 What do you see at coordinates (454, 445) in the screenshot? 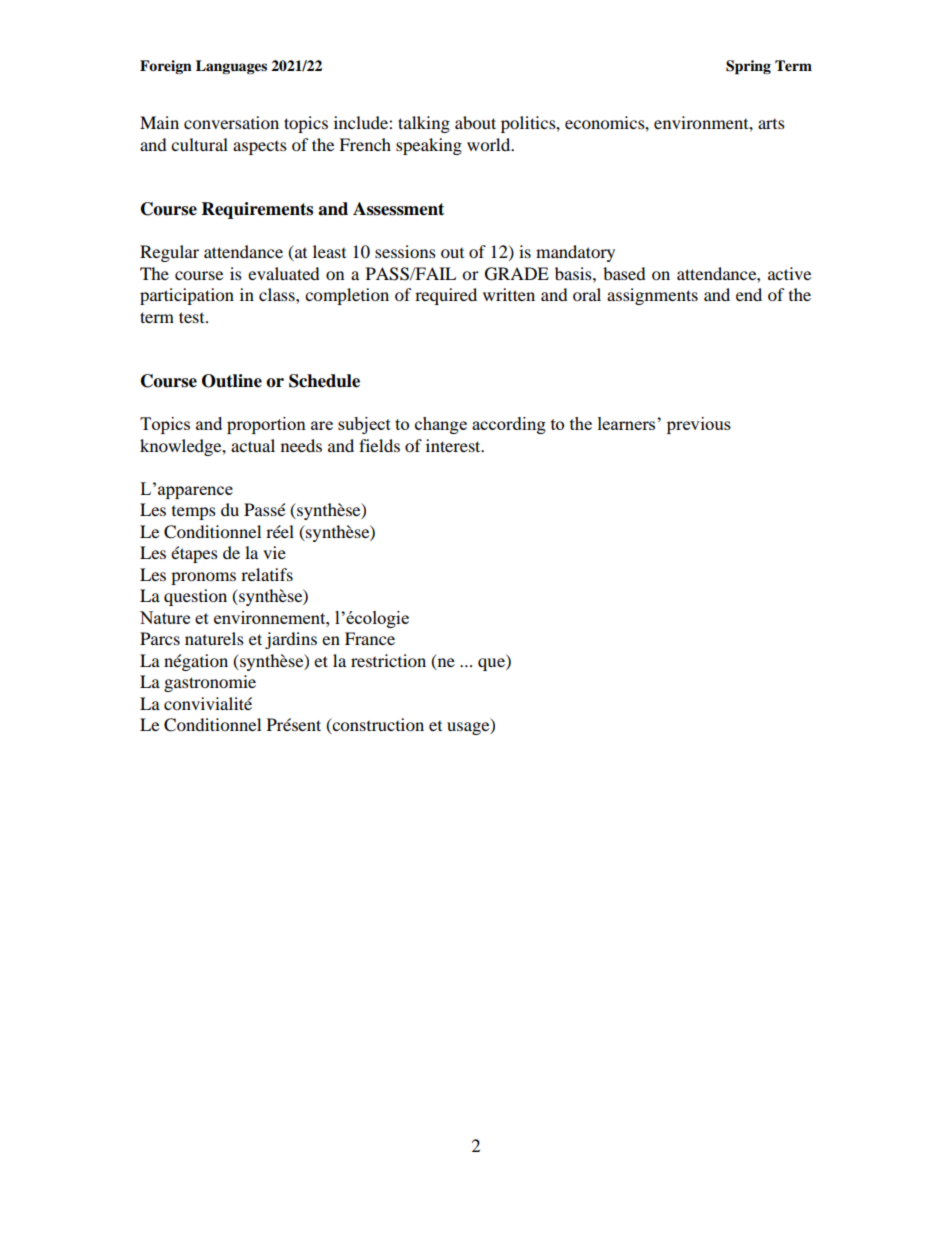
I see `interest` at bounding box center [454, 445].
